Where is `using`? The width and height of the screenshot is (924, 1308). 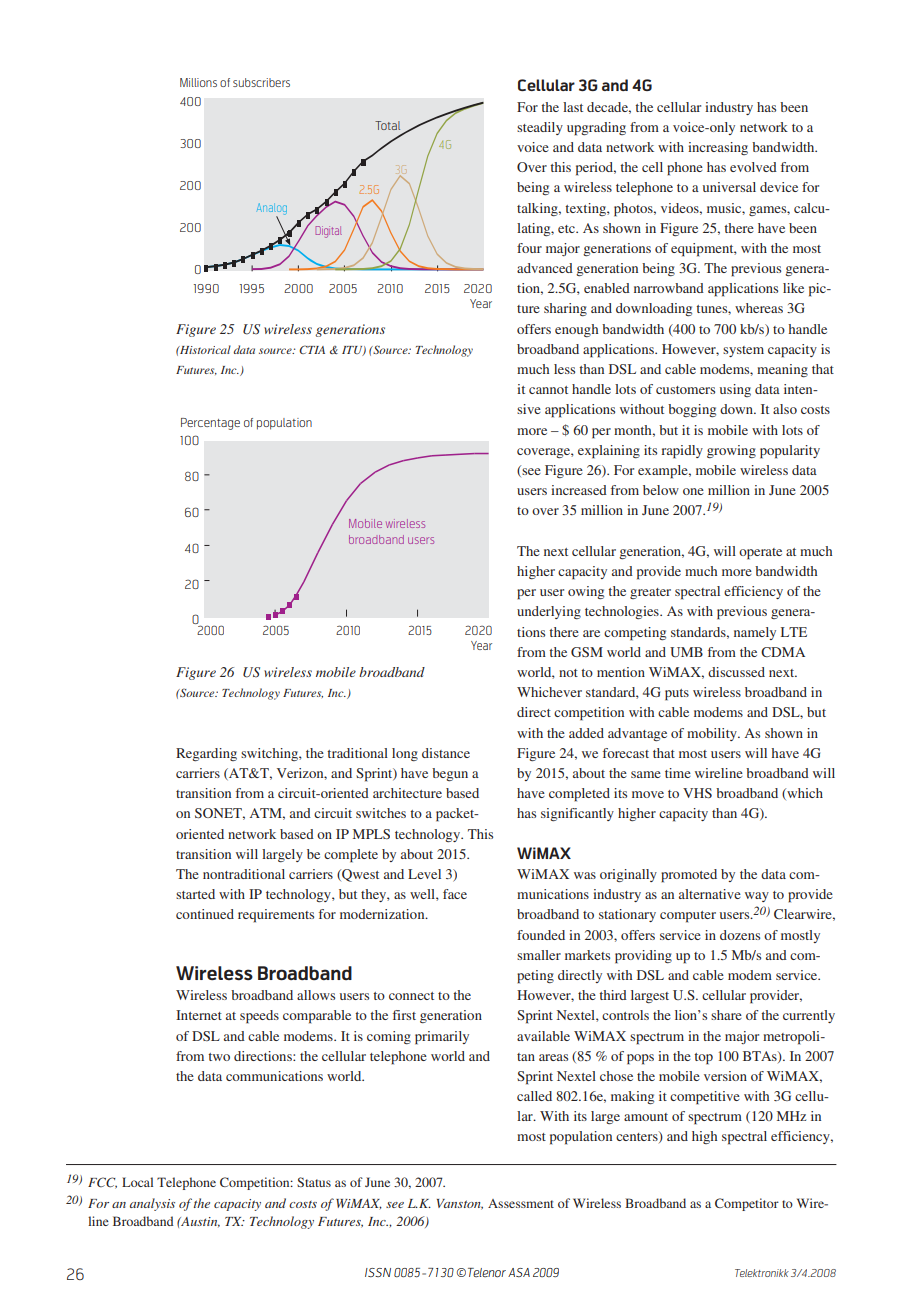
using is located at coordinates (735, 390).
